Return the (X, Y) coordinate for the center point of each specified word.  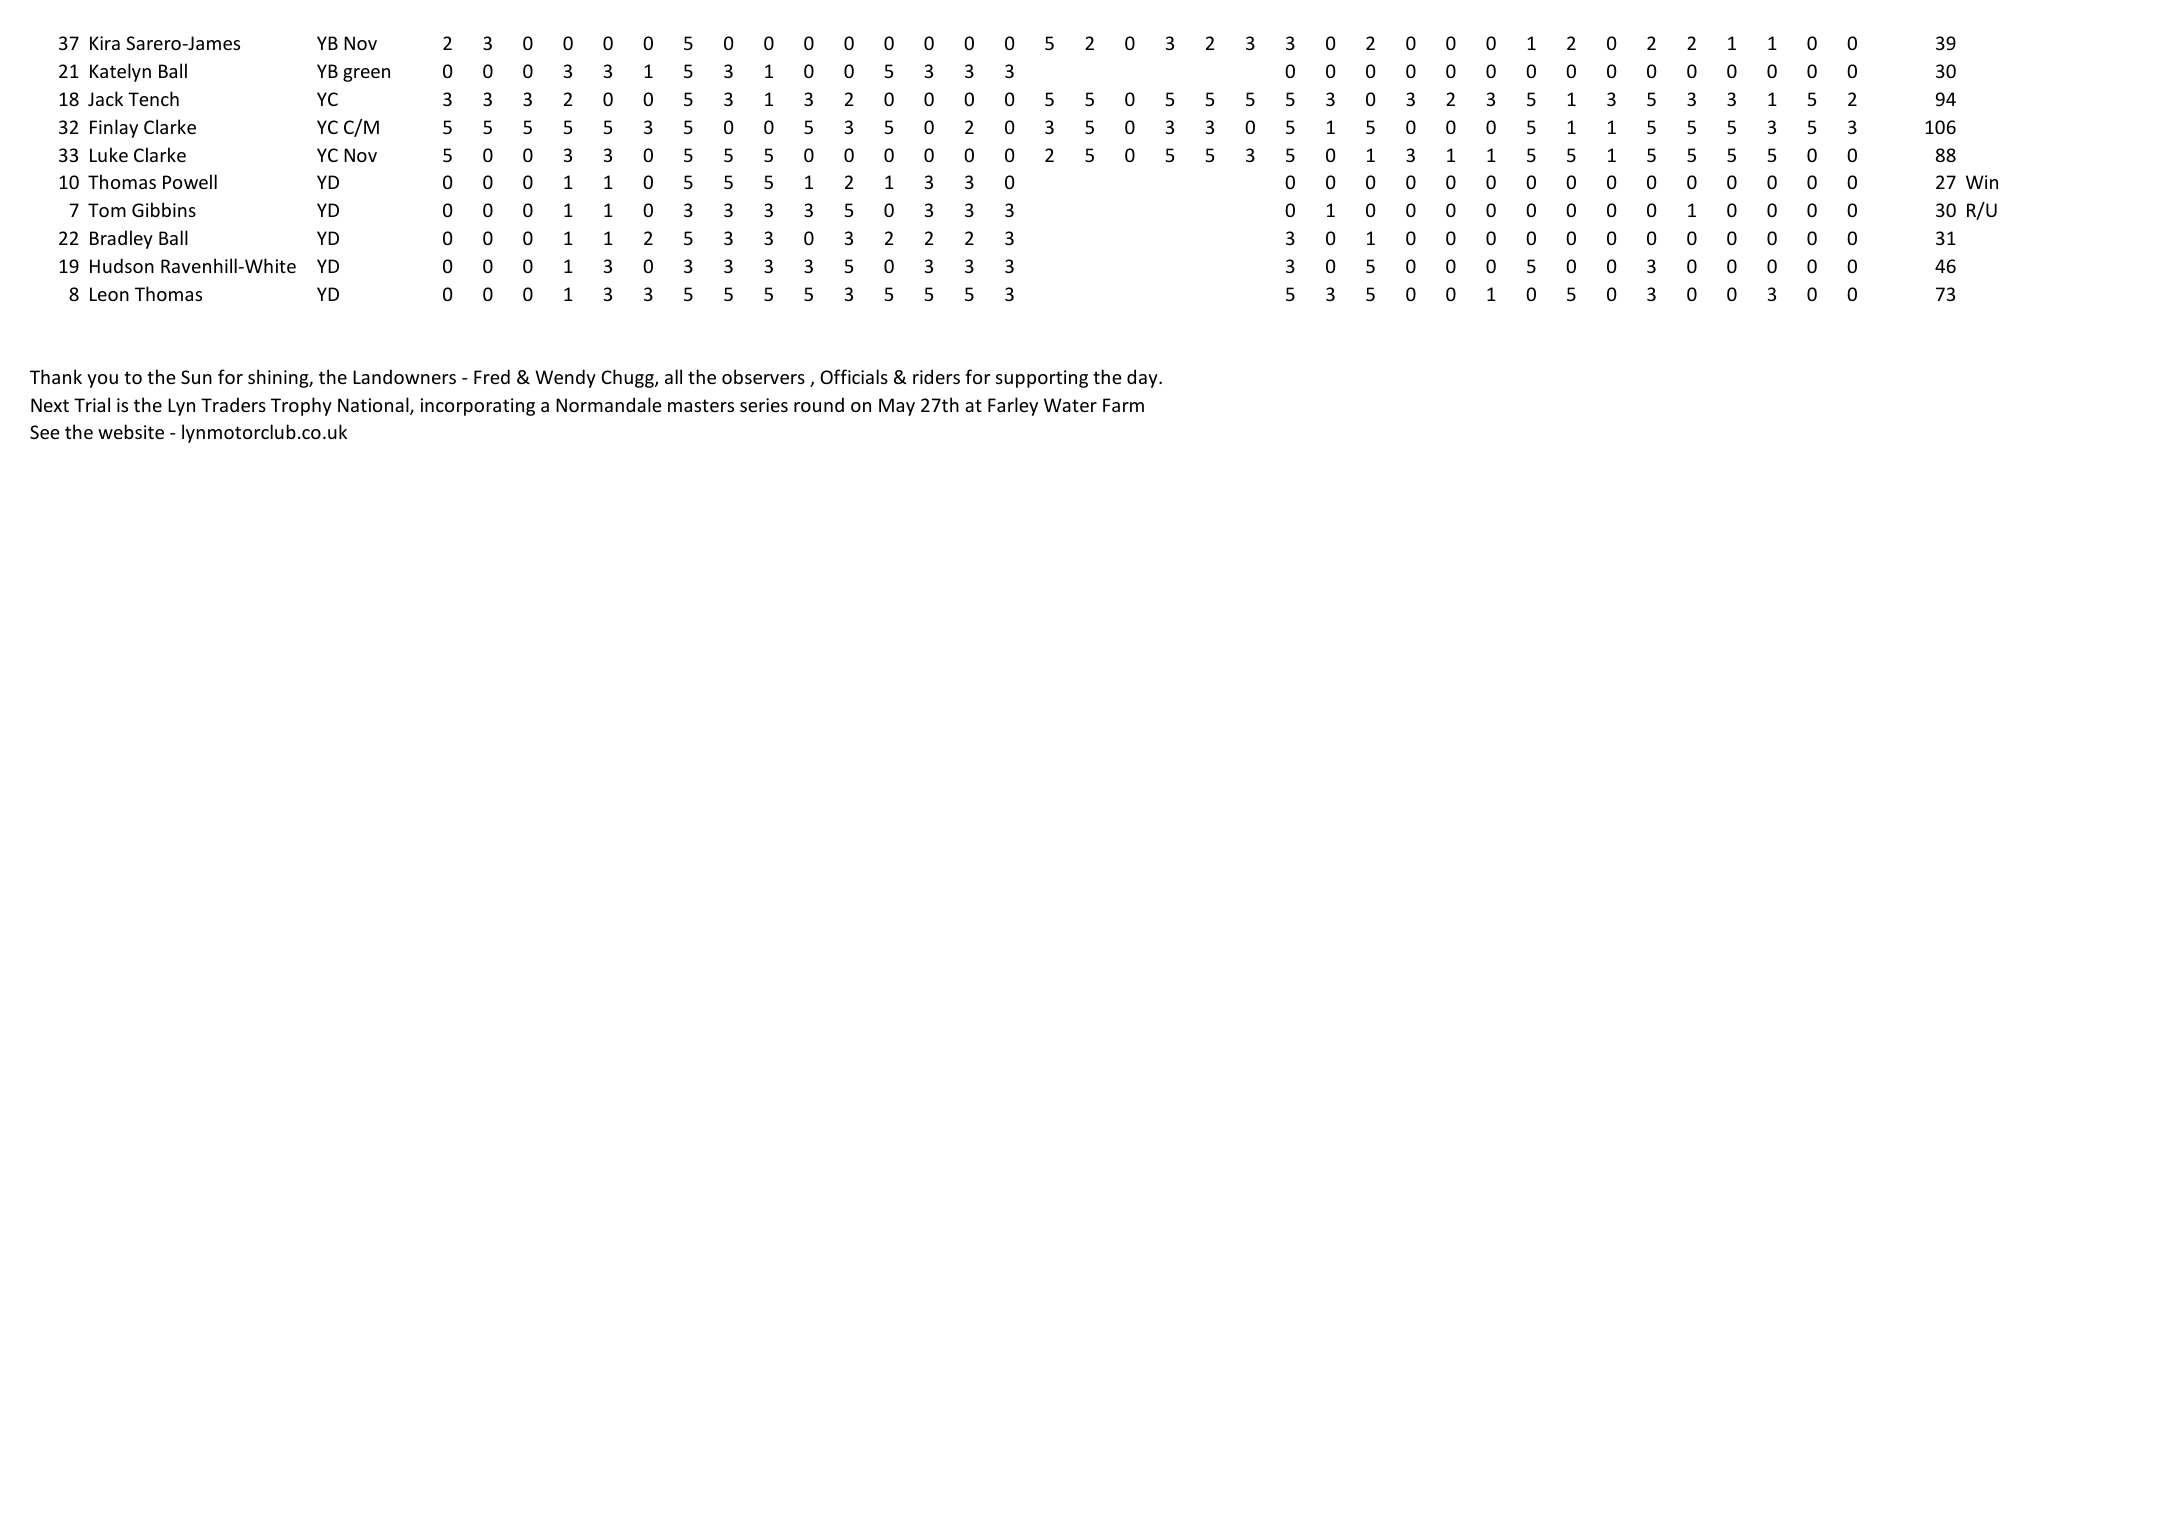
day (1143, 378)
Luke (109, 154)
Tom (107, 210)
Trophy (301, 406)
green (366, 75)
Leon (109, 294)
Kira (105, 43)
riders (936, 376)
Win (1982, 182)
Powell (190, 181)
